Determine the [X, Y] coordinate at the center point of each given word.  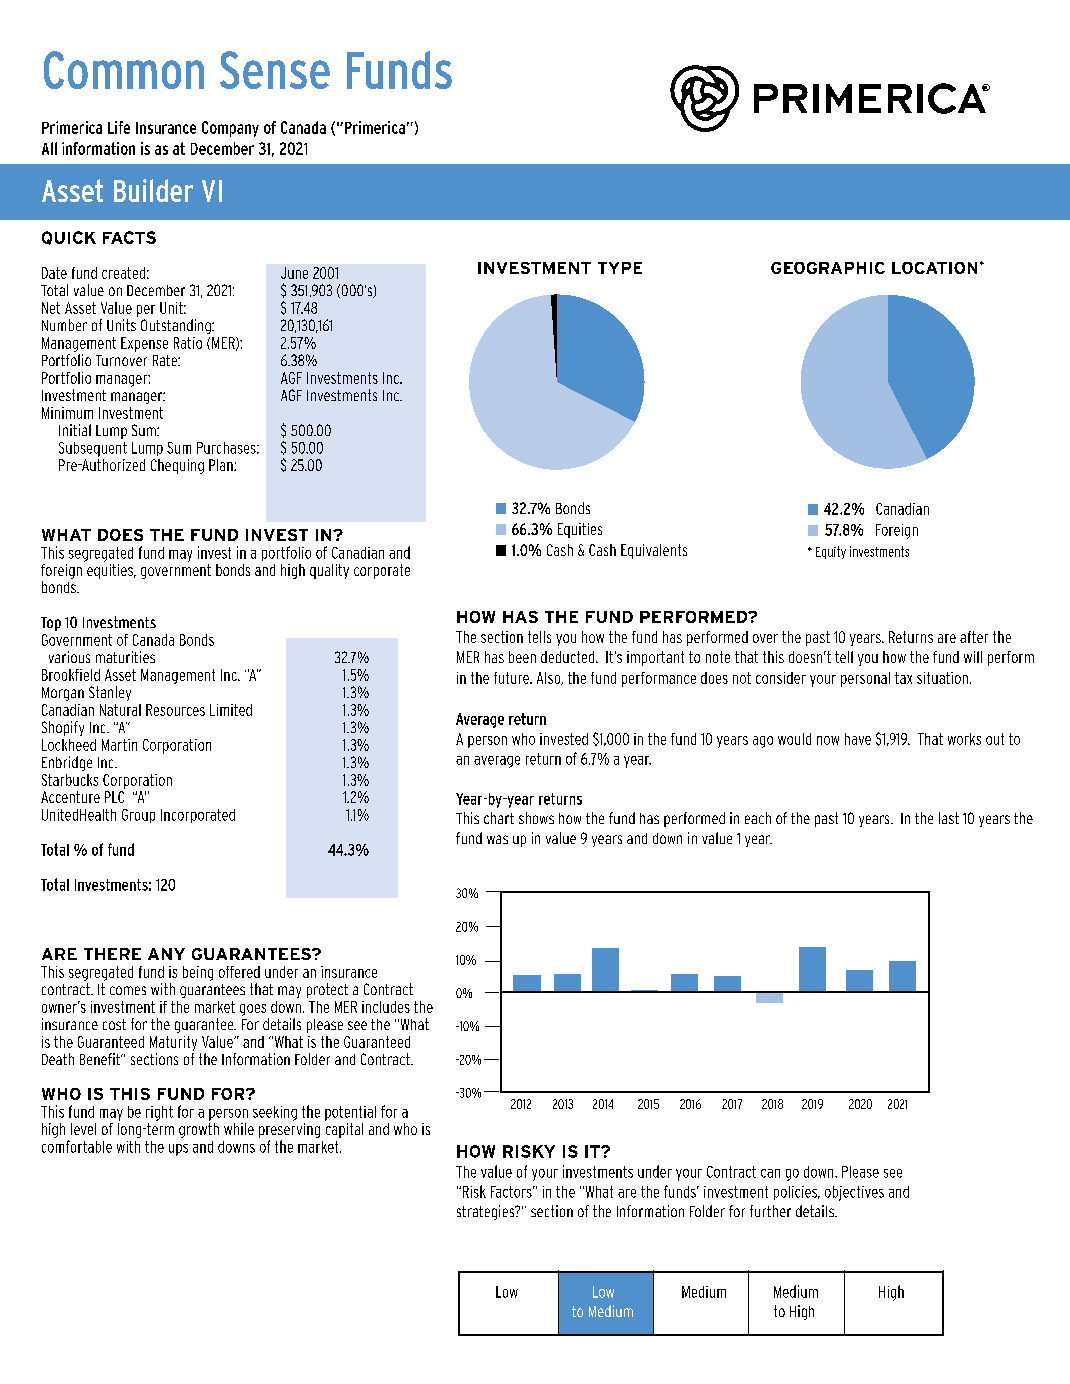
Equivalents [654, 551]
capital [344, 1130]
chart [499, 818]
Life [119, 127]
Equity [831, 552]
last [949, 818]
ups [178, 1150]
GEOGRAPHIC [828, 268]
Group [138, 816]
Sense [275, 70]
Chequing [177, 466]
